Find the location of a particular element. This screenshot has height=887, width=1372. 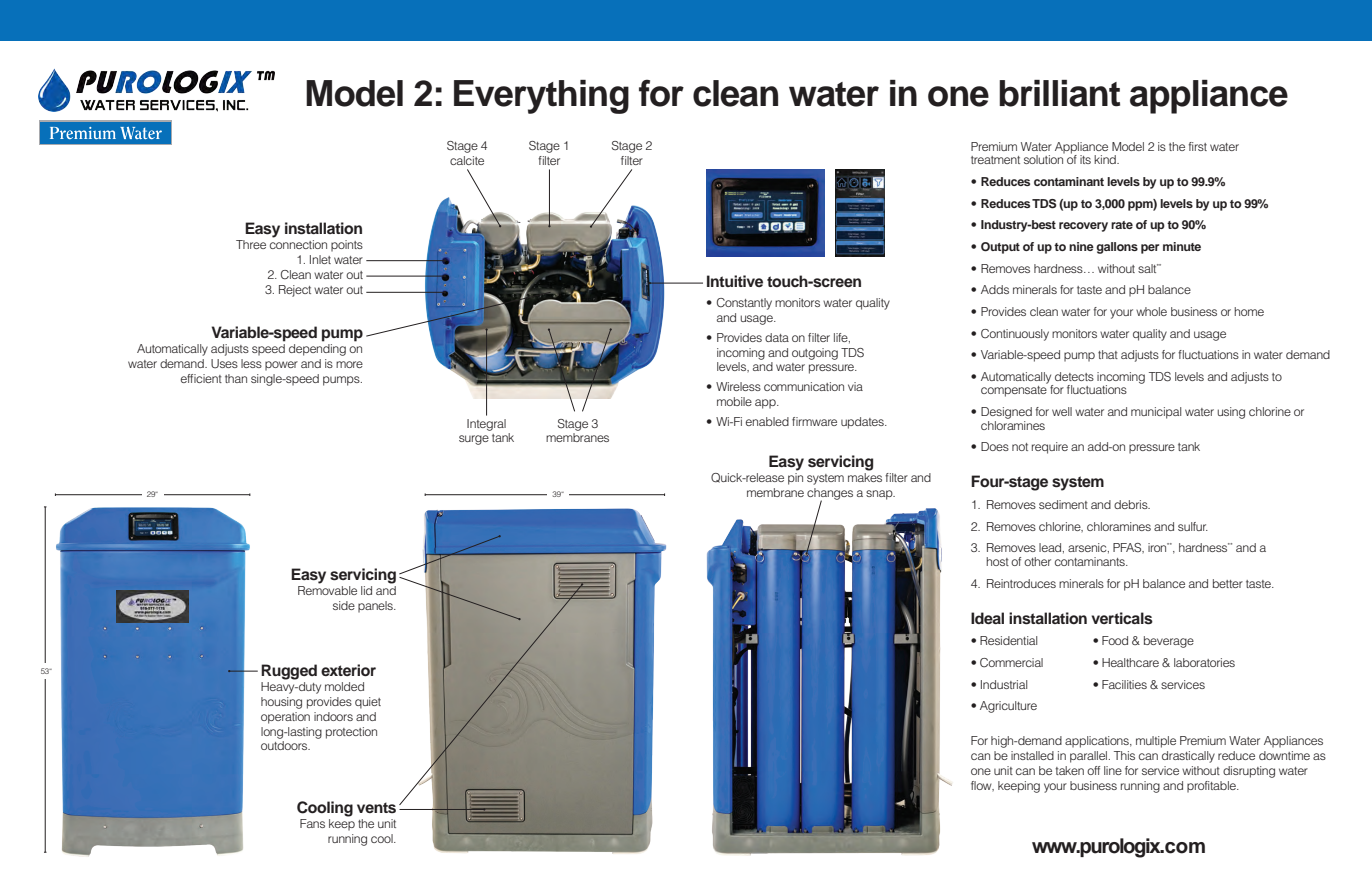

panels is located at coordinates (376, 607).
